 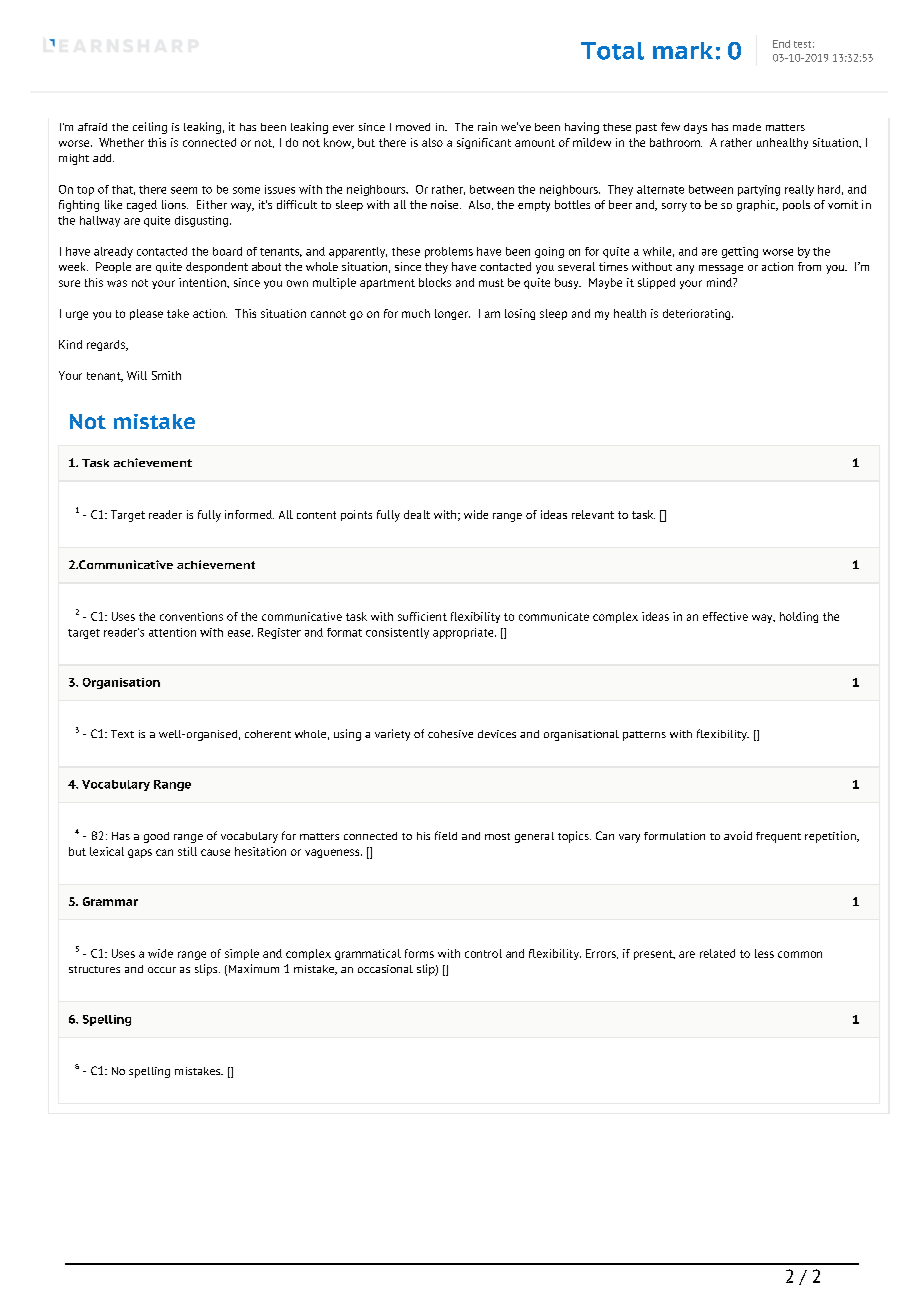 What do you see at coordinates (593, 514) in the screenshot?
I see `relevant` at bounding box center [593, 514].
